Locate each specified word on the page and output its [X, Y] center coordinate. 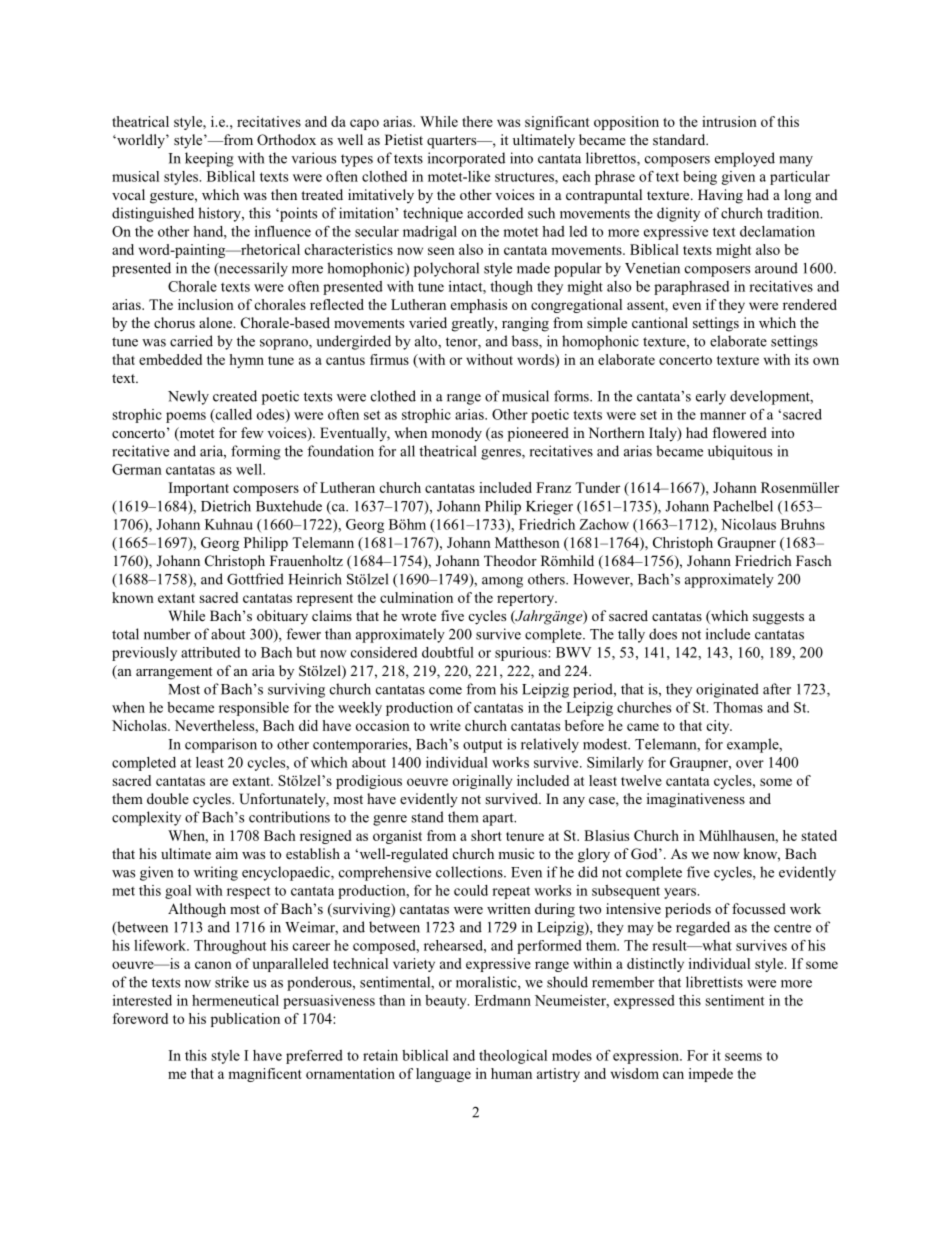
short [486, 835]
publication [245, 1020]
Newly [188, 397]
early [711, 397]
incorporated [466, 159]
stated [819, 835]
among [502, 582]
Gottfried [255, 579]
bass [526, 342]
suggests [778, 618]
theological [513, 1057]
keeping [209, 159]
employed [745, 159]
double [168, 798]
